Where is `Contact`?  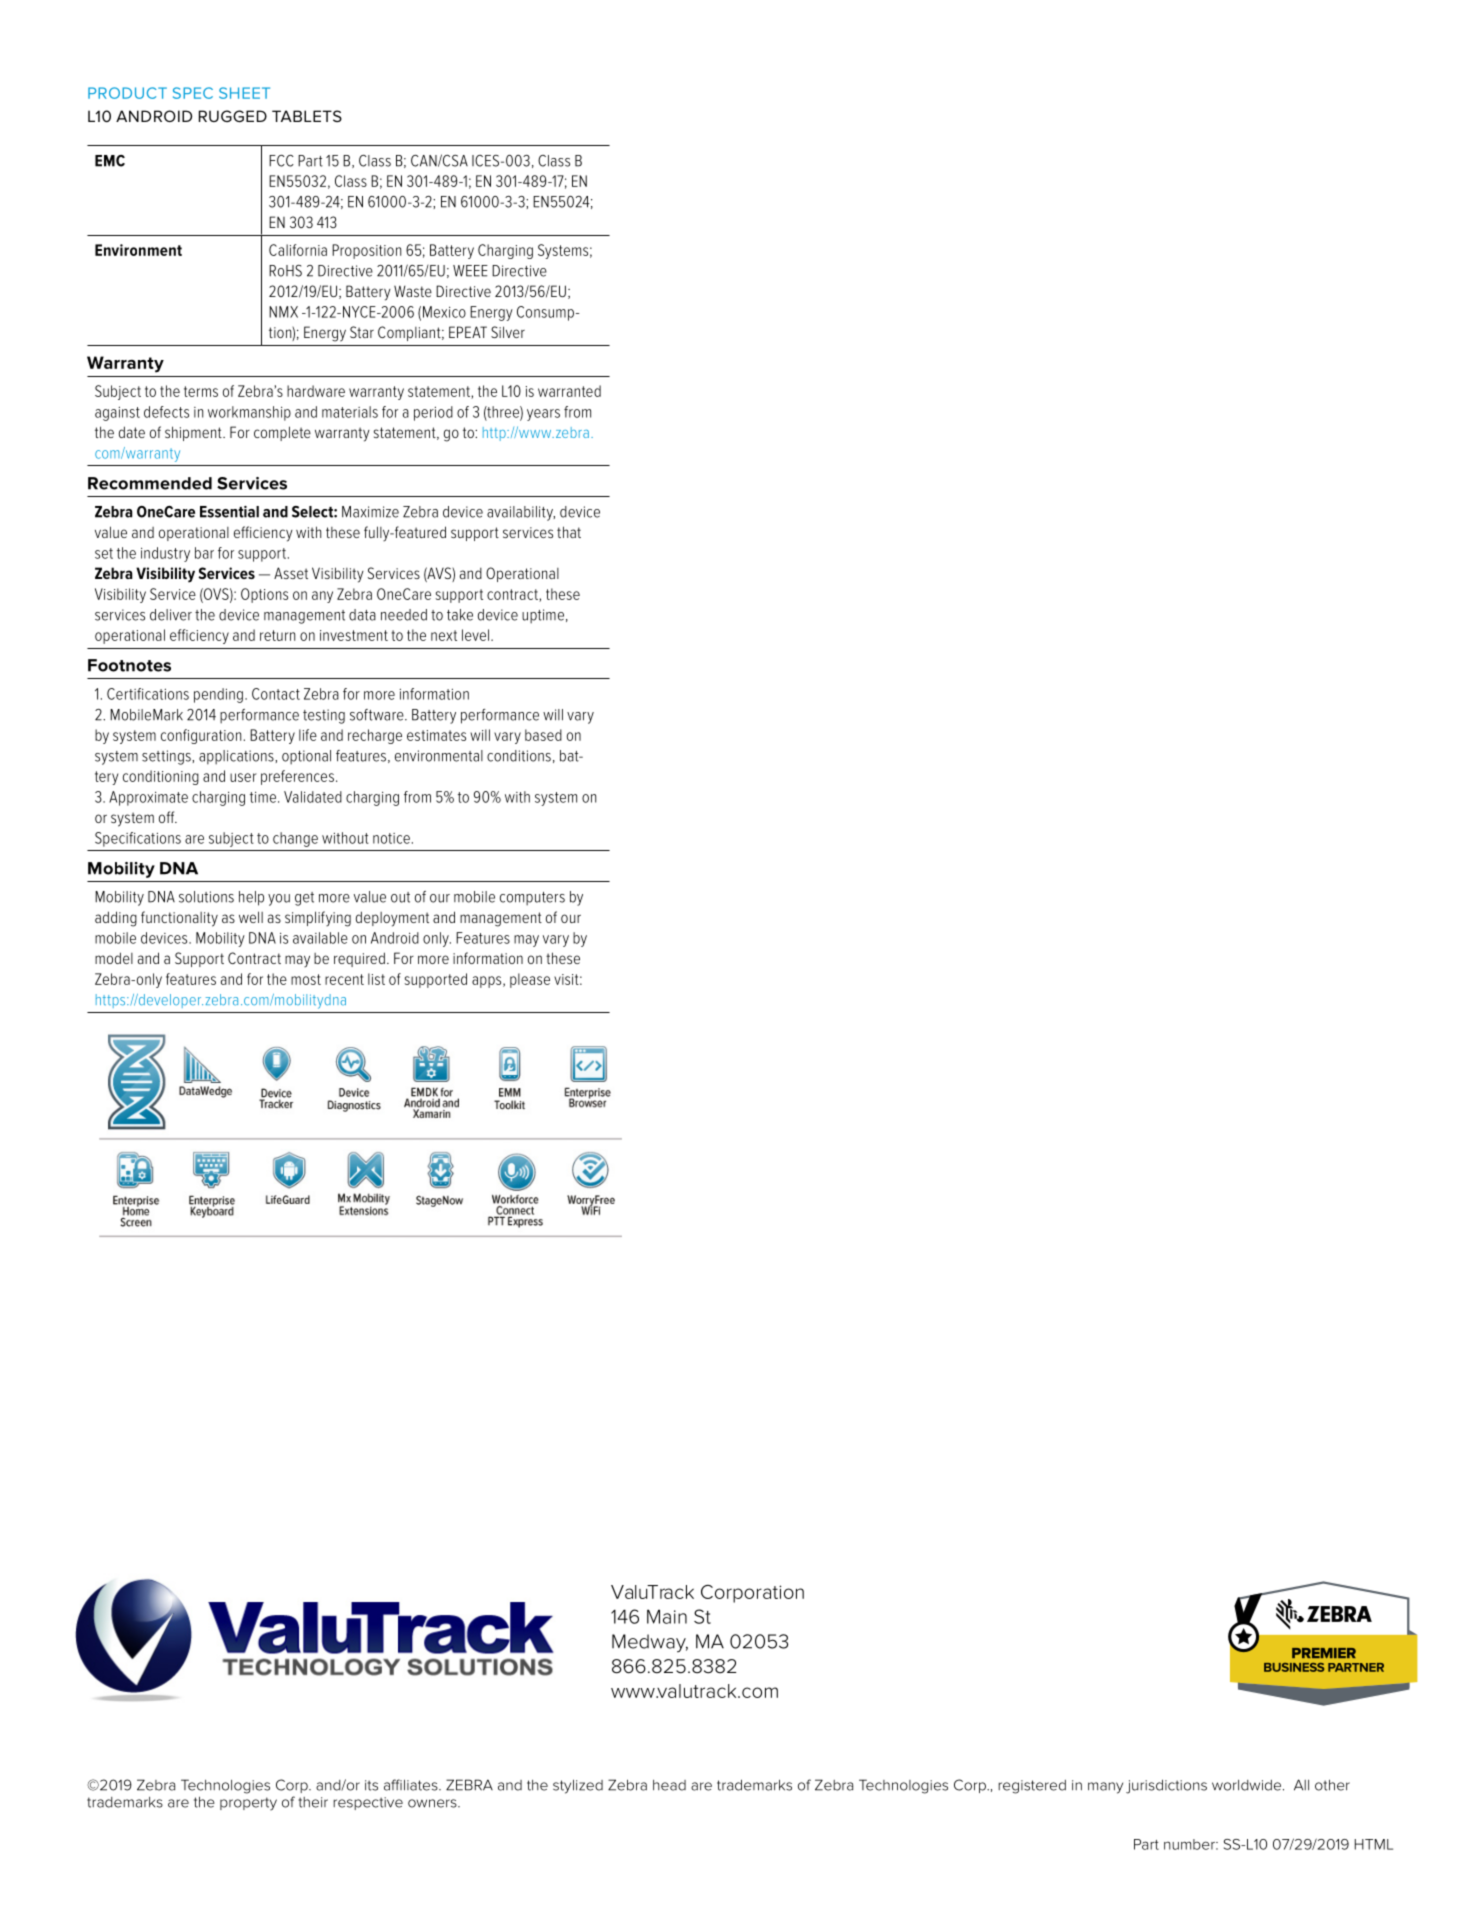
Contact is located at coordinates (276, 694).
